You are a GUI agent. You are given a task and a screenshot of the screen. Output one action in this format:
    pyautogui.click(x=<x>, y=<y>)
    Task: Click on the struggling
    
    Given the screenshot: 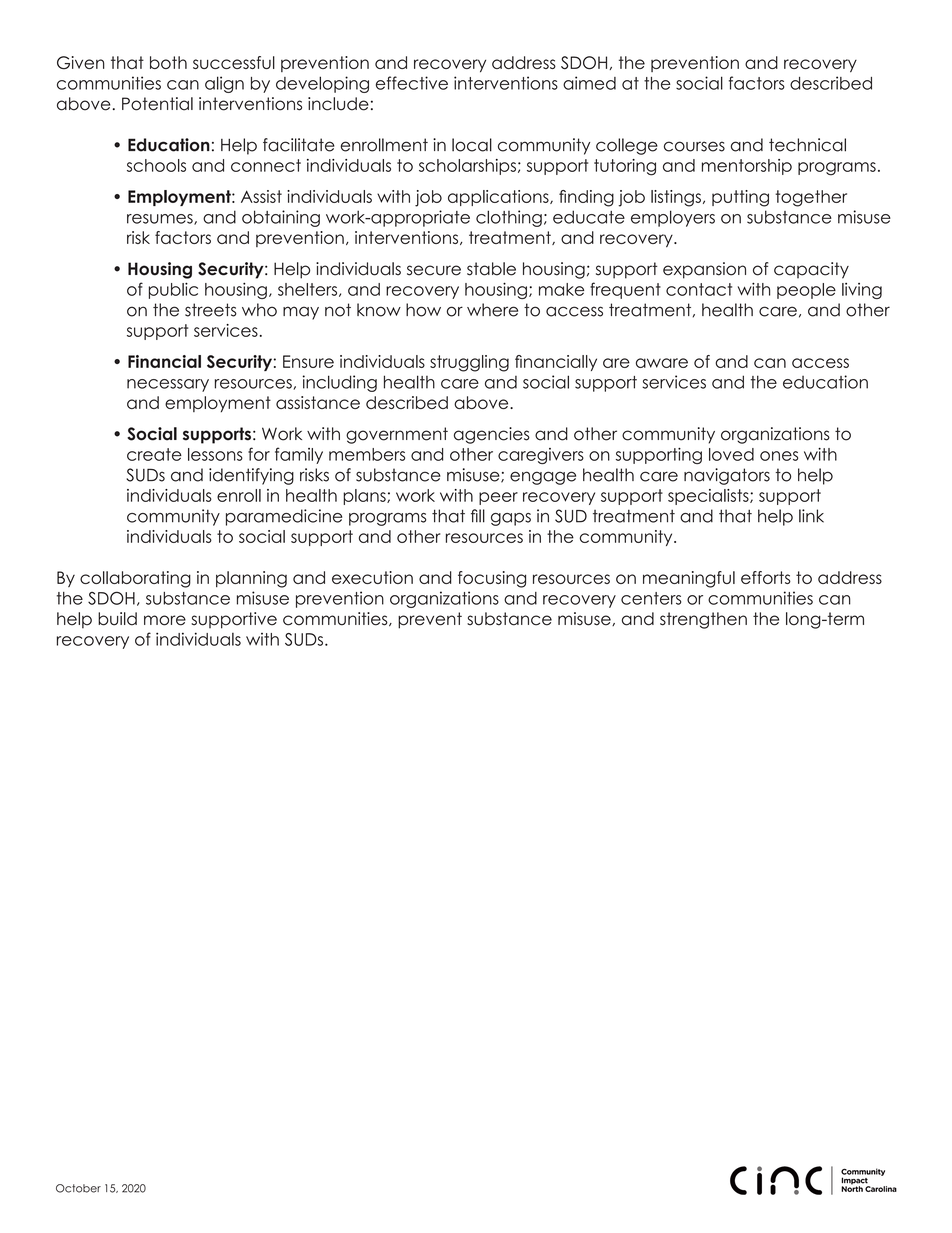 What is the action you would take?
    pyautogui.click(x=469, y=363)
